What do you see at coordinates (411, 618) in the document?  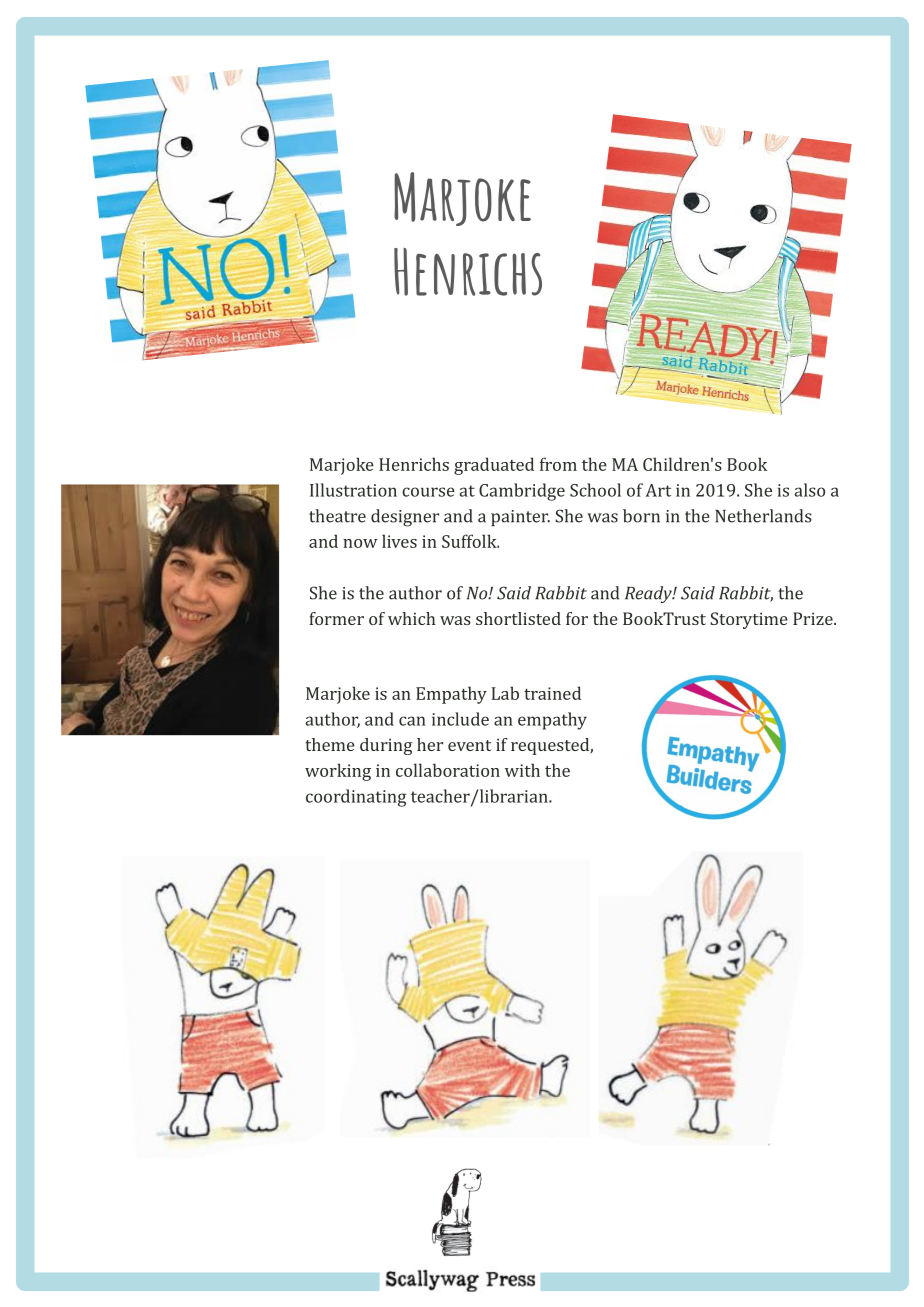 I see `which` at bounding box center [411, 618].
